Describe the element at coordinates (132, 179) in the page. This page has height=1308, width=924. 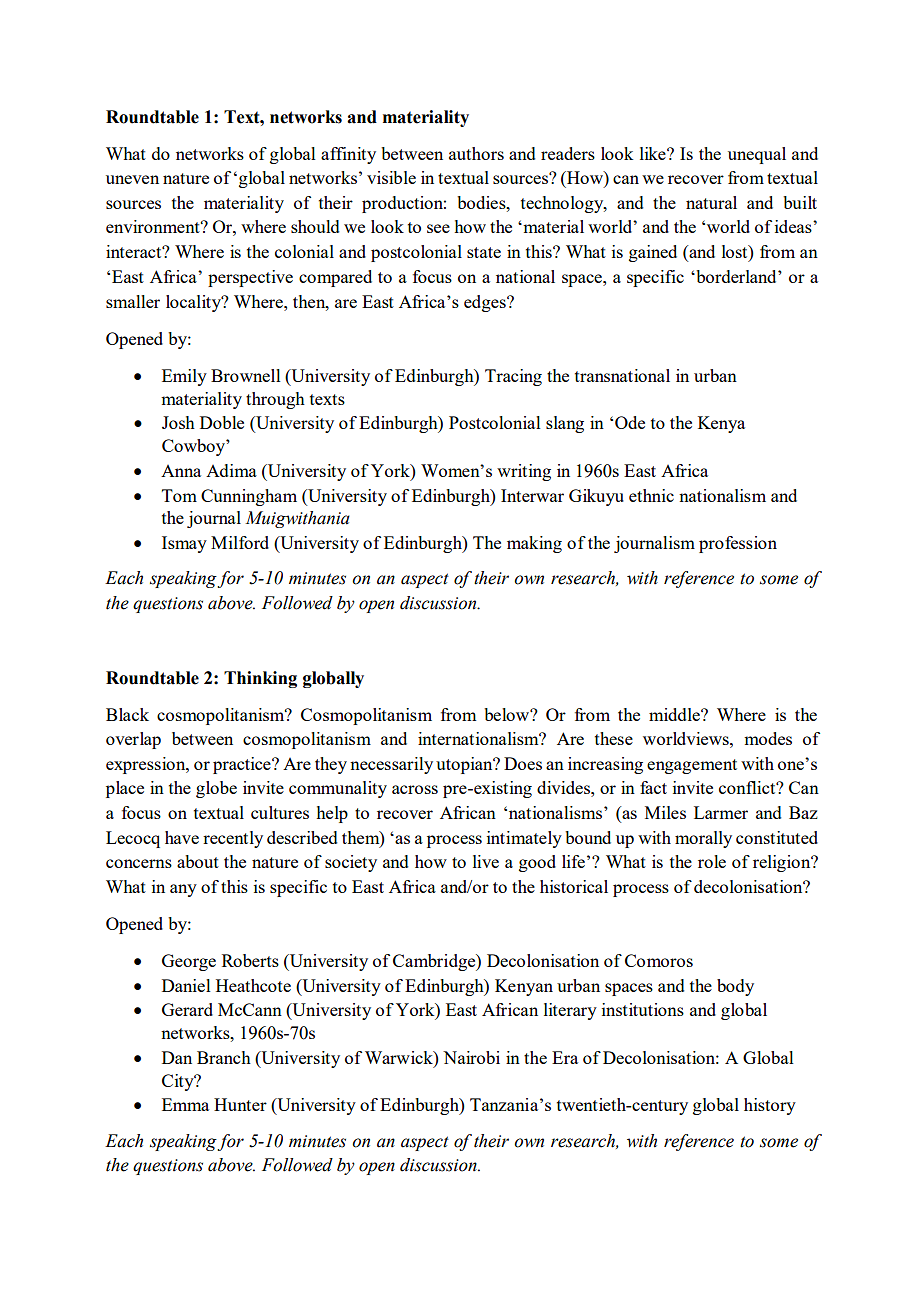
I see `uneven` at that location.
